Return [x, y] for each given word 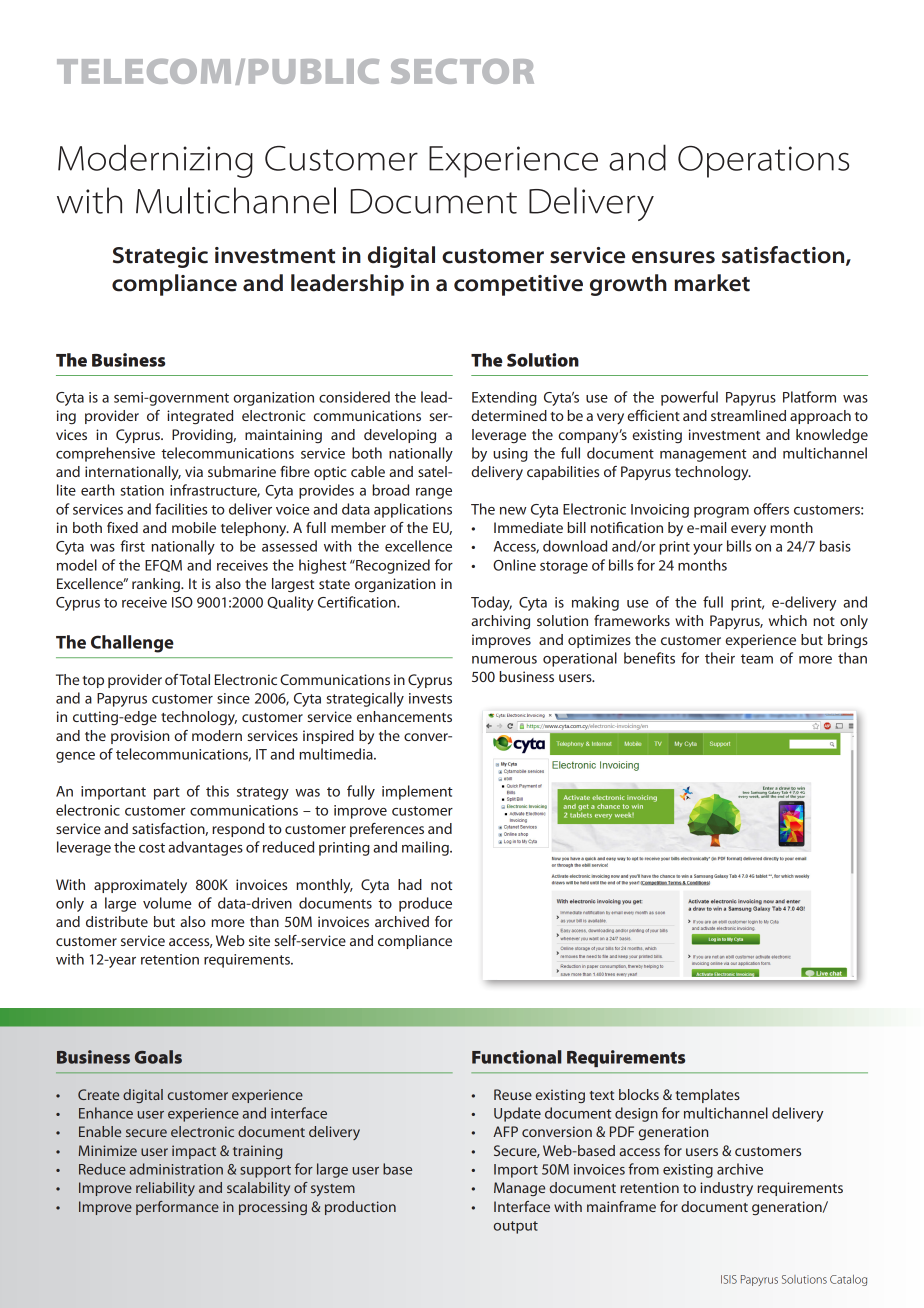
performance [177, 1208]
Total [194, 679]
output [516, 1227]
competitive [518, 285]
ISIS [729, 1279]
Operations [763, 162]
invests [430, 698]
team [757, 659]
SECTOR [462, 71]
